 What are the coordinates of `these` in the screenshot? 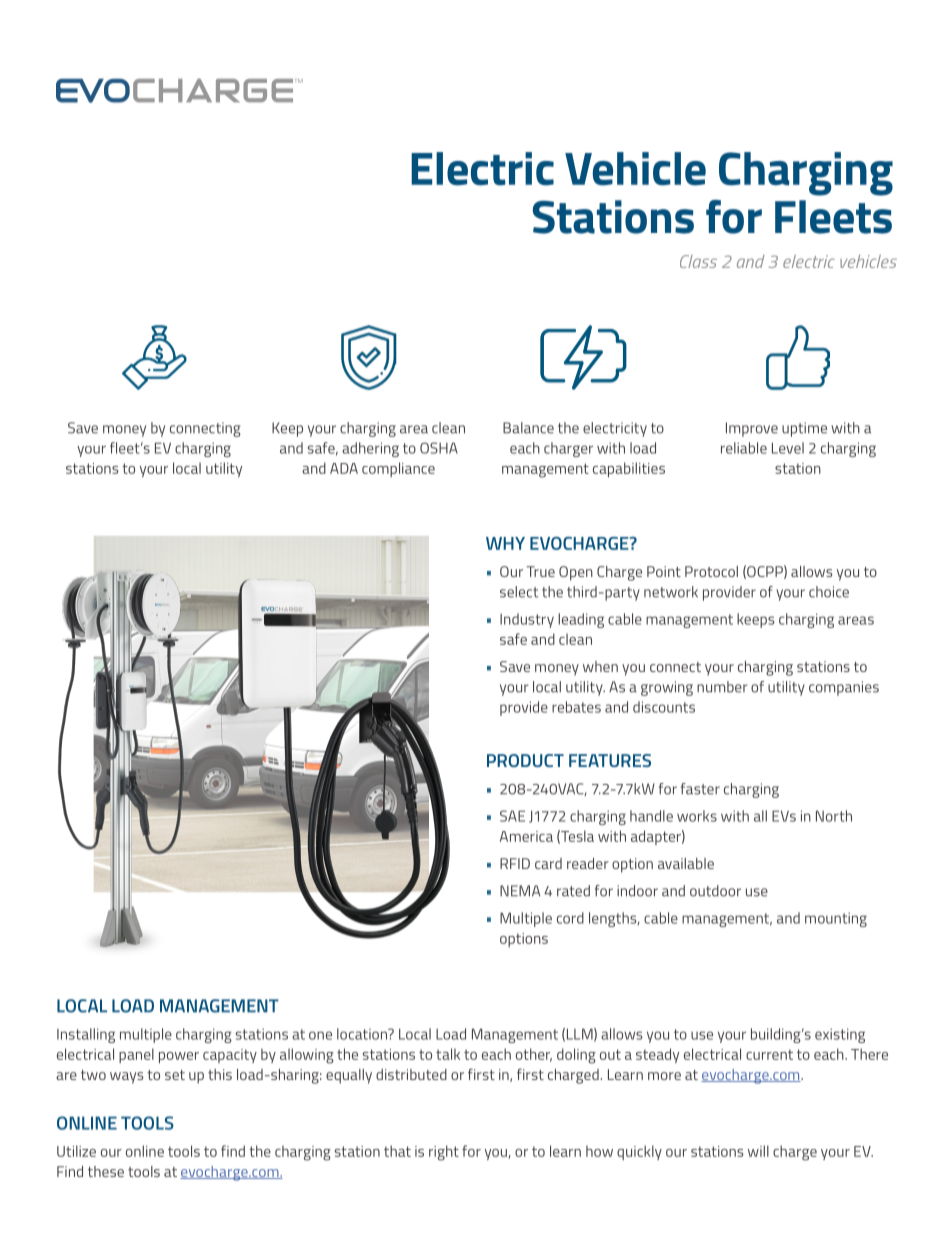 It's located at (106, 1171).
